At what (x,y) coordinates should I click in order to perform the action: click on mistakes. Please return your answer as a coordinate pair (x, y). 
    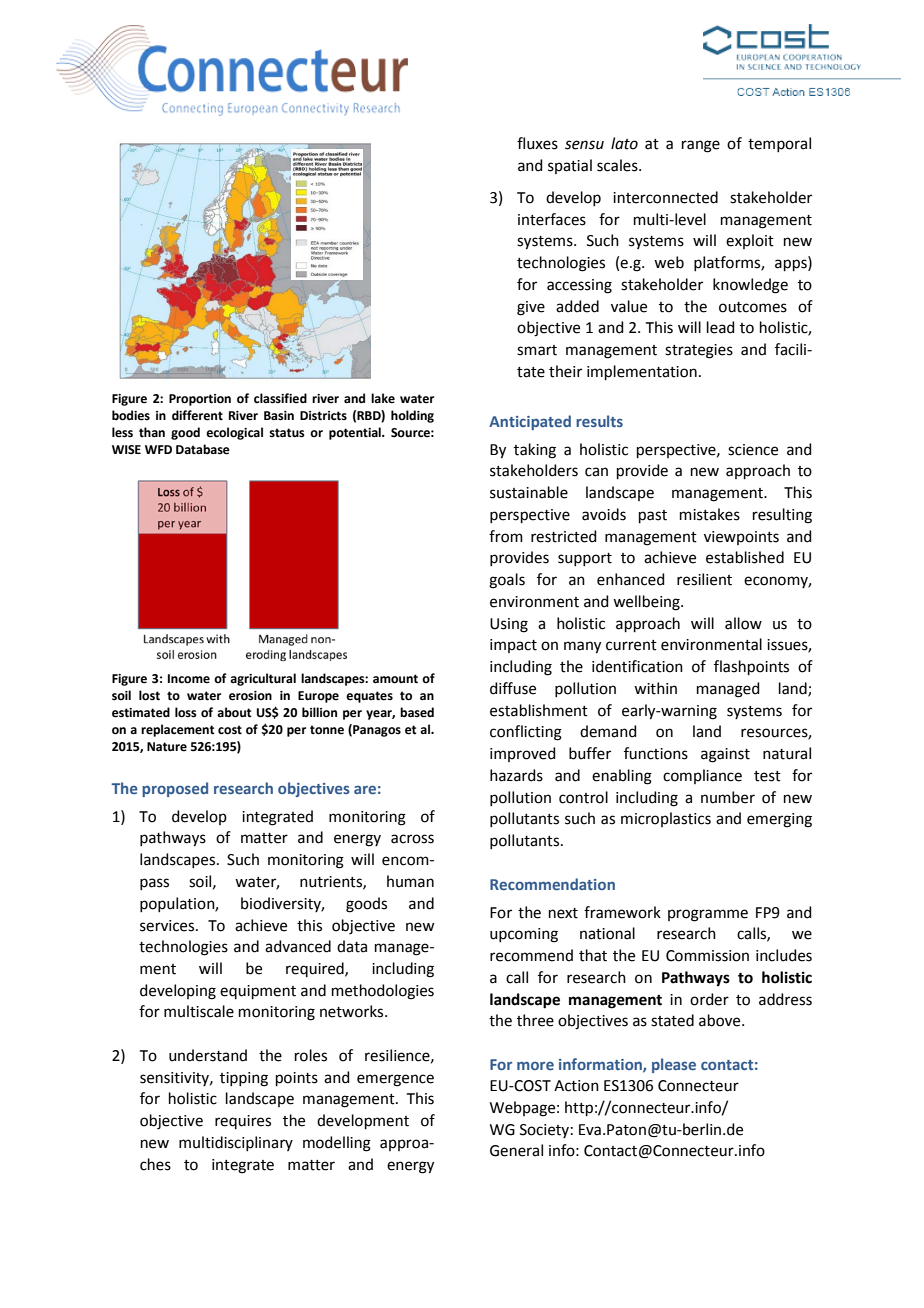
    Looking at the image, I should click on (710, 514).
